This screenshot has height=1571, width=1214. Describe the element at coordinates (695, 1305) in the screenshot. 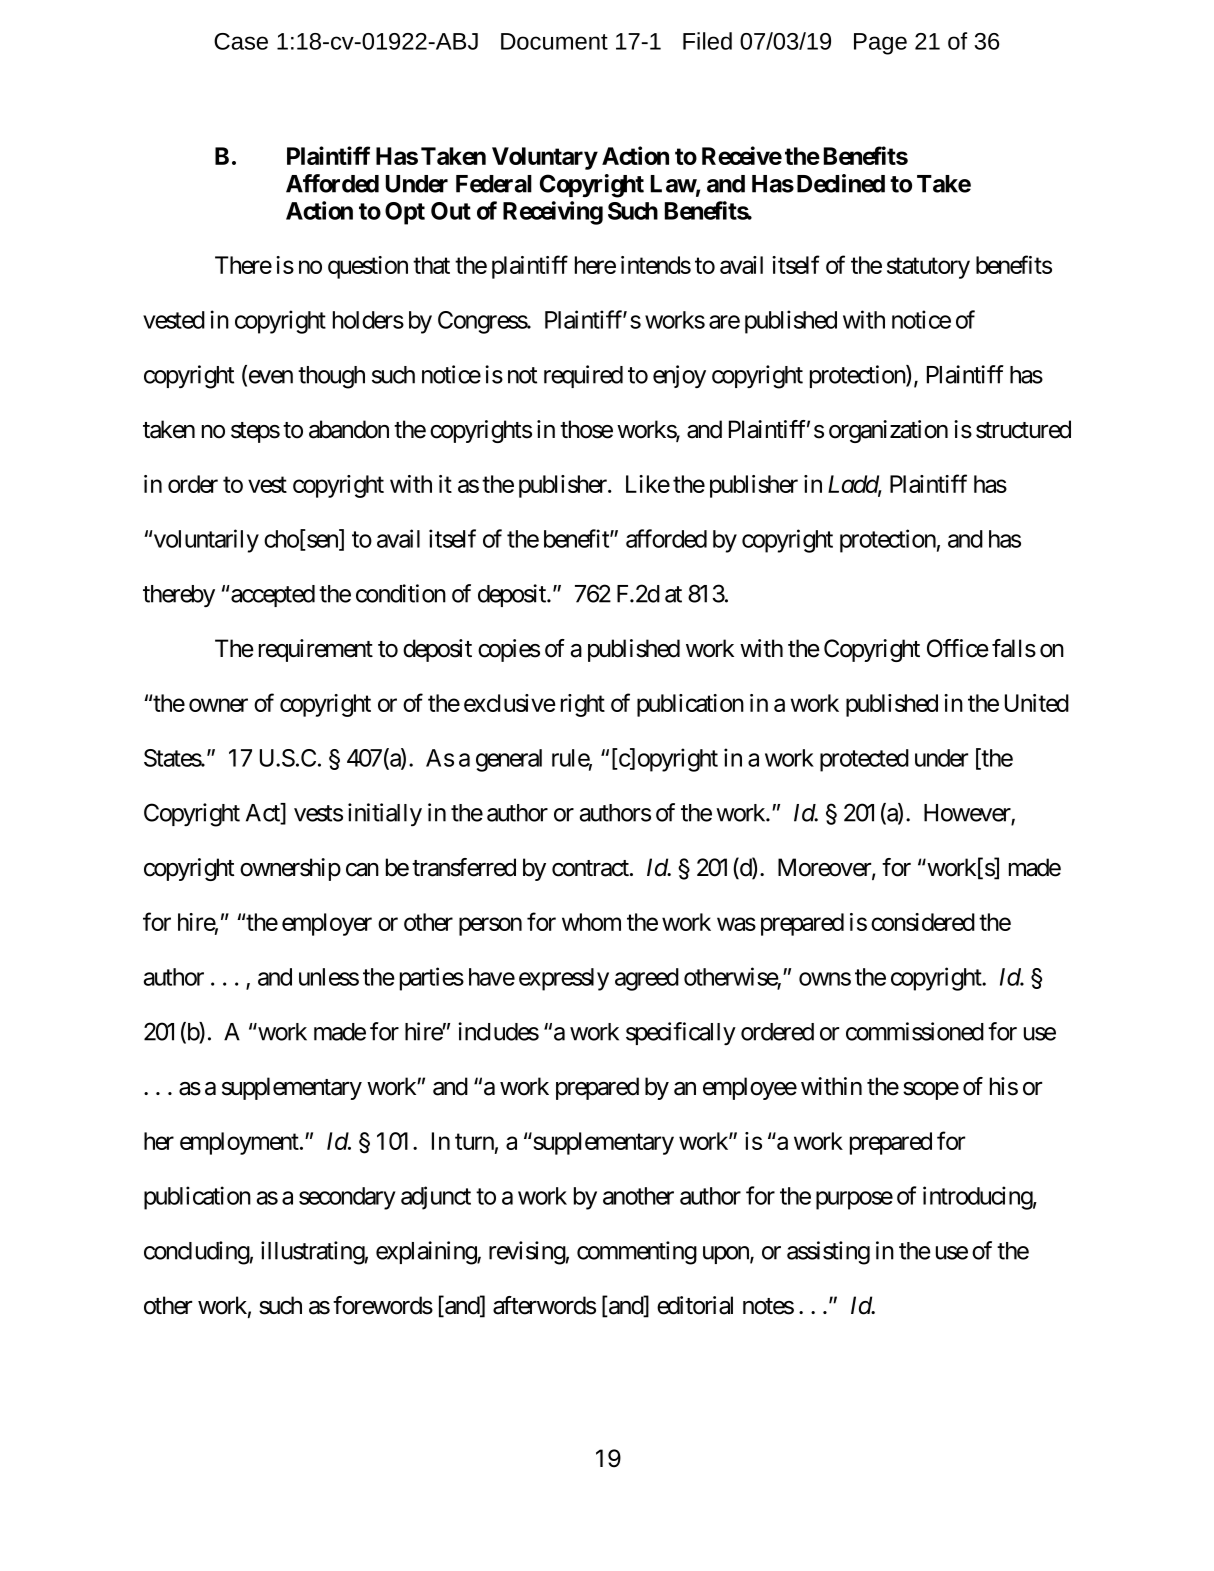

I see `editorial` at that location.
